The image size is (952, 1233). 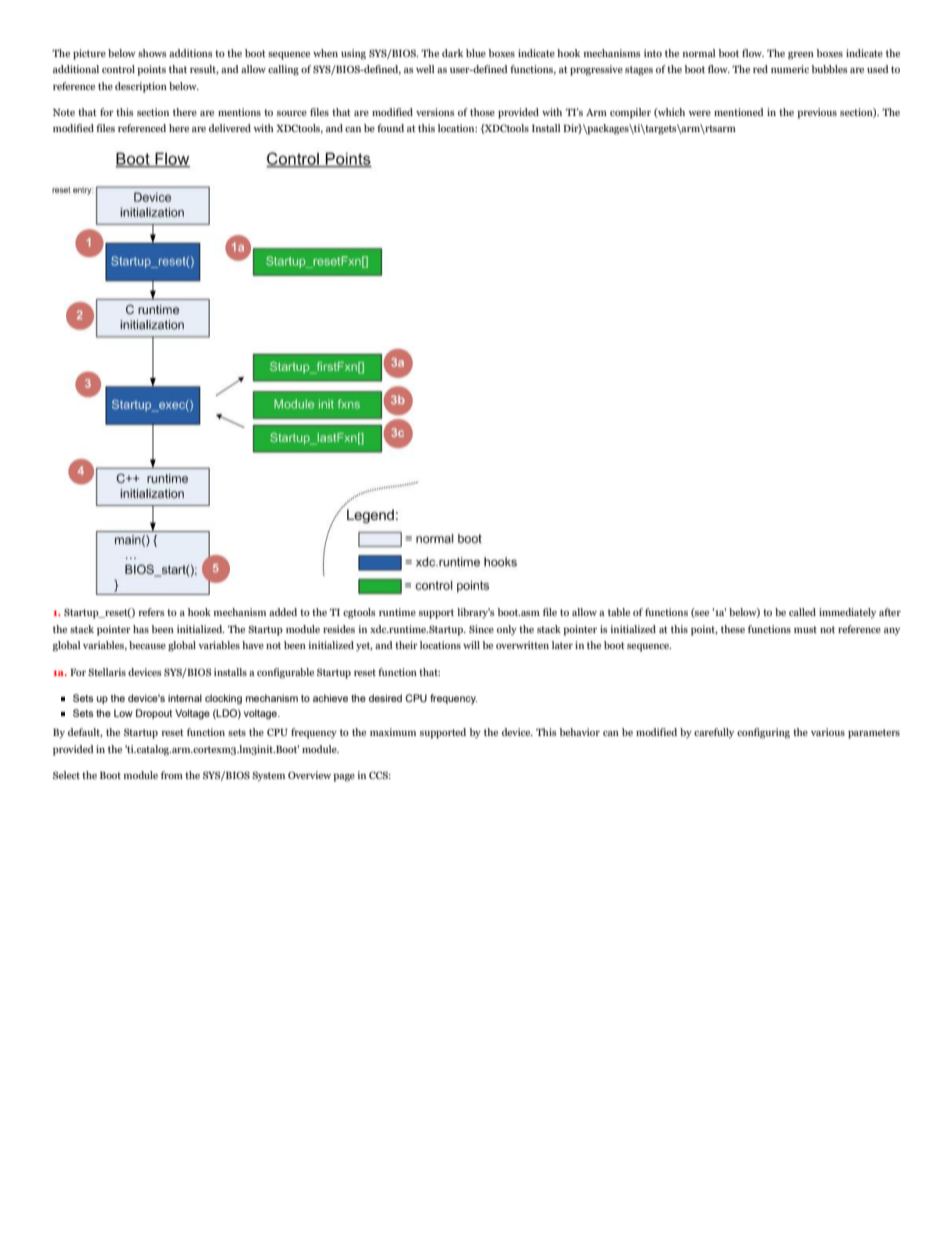 I want to click on refers, so click(x=151, y=612).
